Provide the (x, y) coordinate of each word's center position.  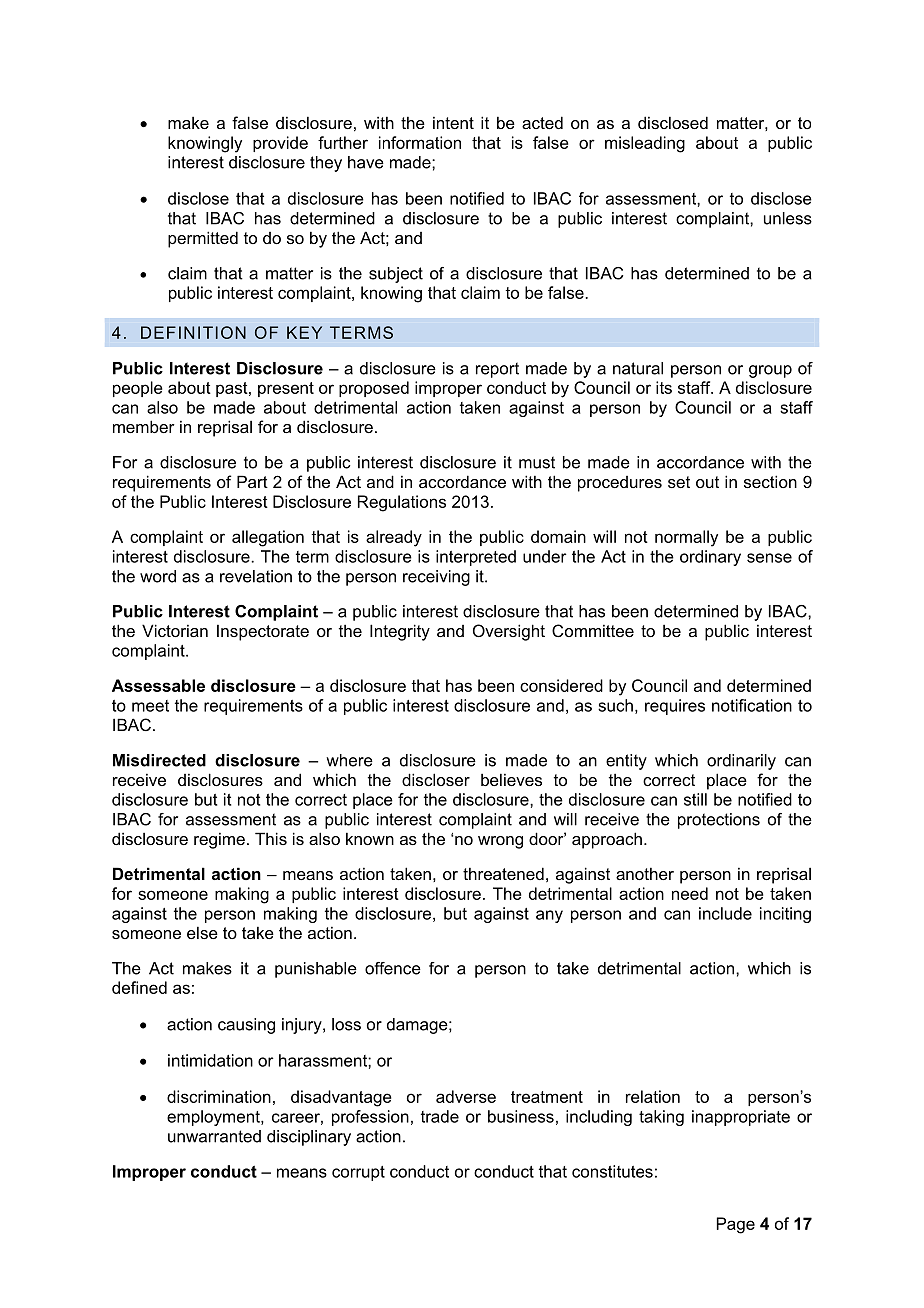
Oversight (509, 632)
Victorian (175, 630)
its (664, 387)
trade (440, 1116)
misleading (645, 144)
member (144, 426)
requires (675, 707)
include (725, 913)
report (497, 370)
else (202, 932)
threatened (503, 873)
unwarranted (214, 1136)
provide (280, 144)
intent (453, 122)
